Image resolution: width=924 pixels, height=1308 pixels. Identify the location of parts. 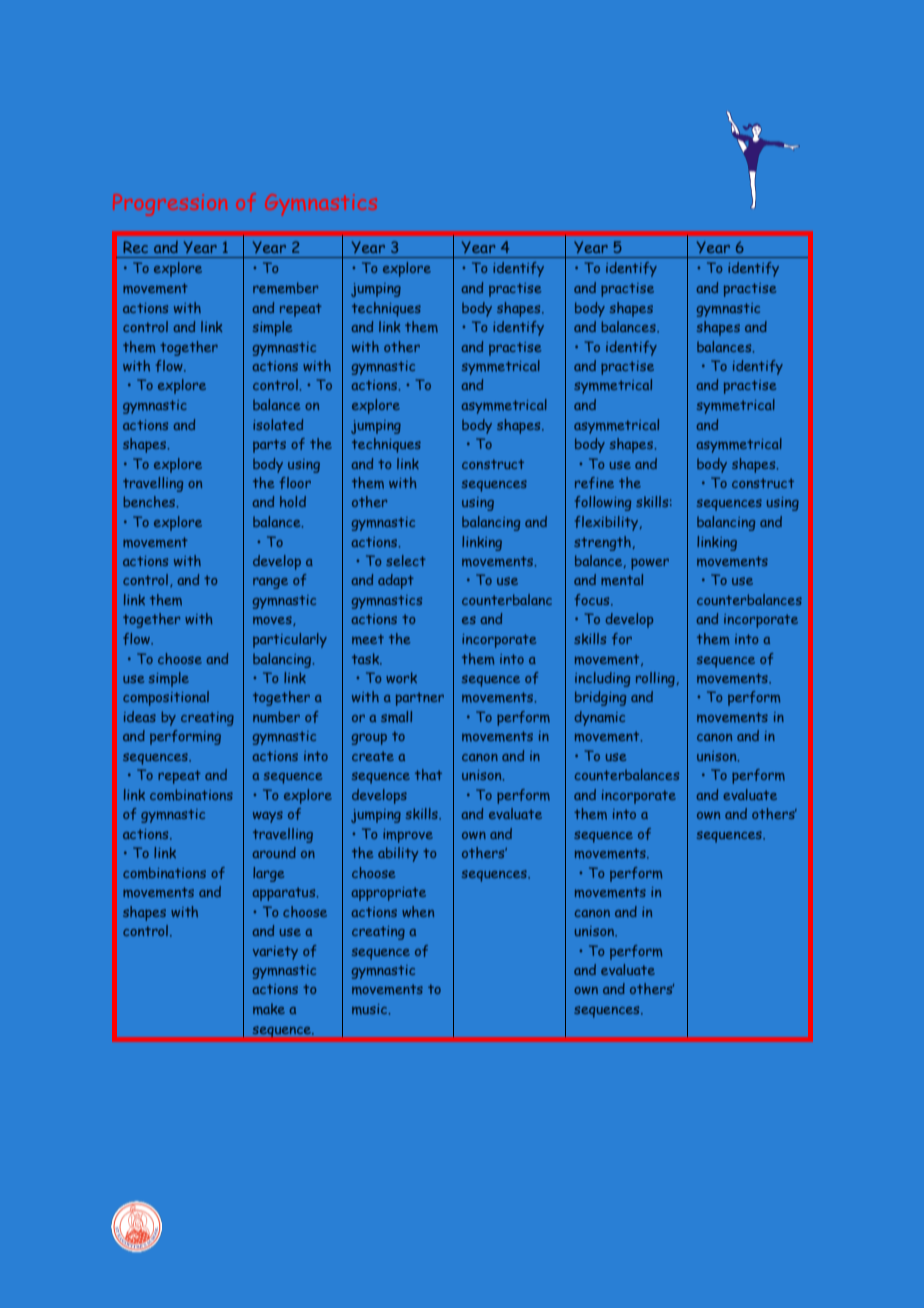
(269, 446).
